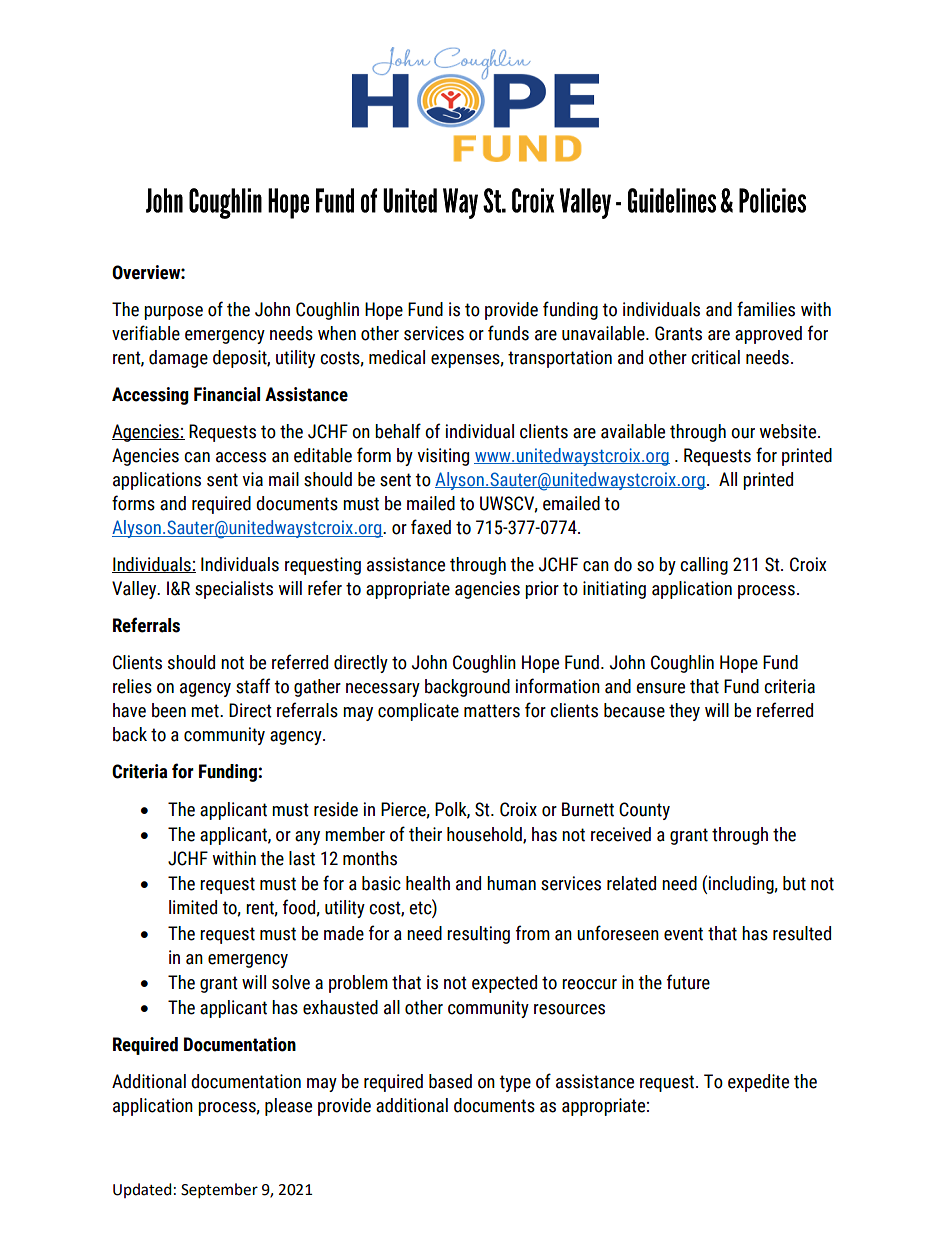 Image resolution: width=952 pixels, height=1233 pixels. Describe the element at coordinates (206, 711) in the page. I see `met` at that location.
